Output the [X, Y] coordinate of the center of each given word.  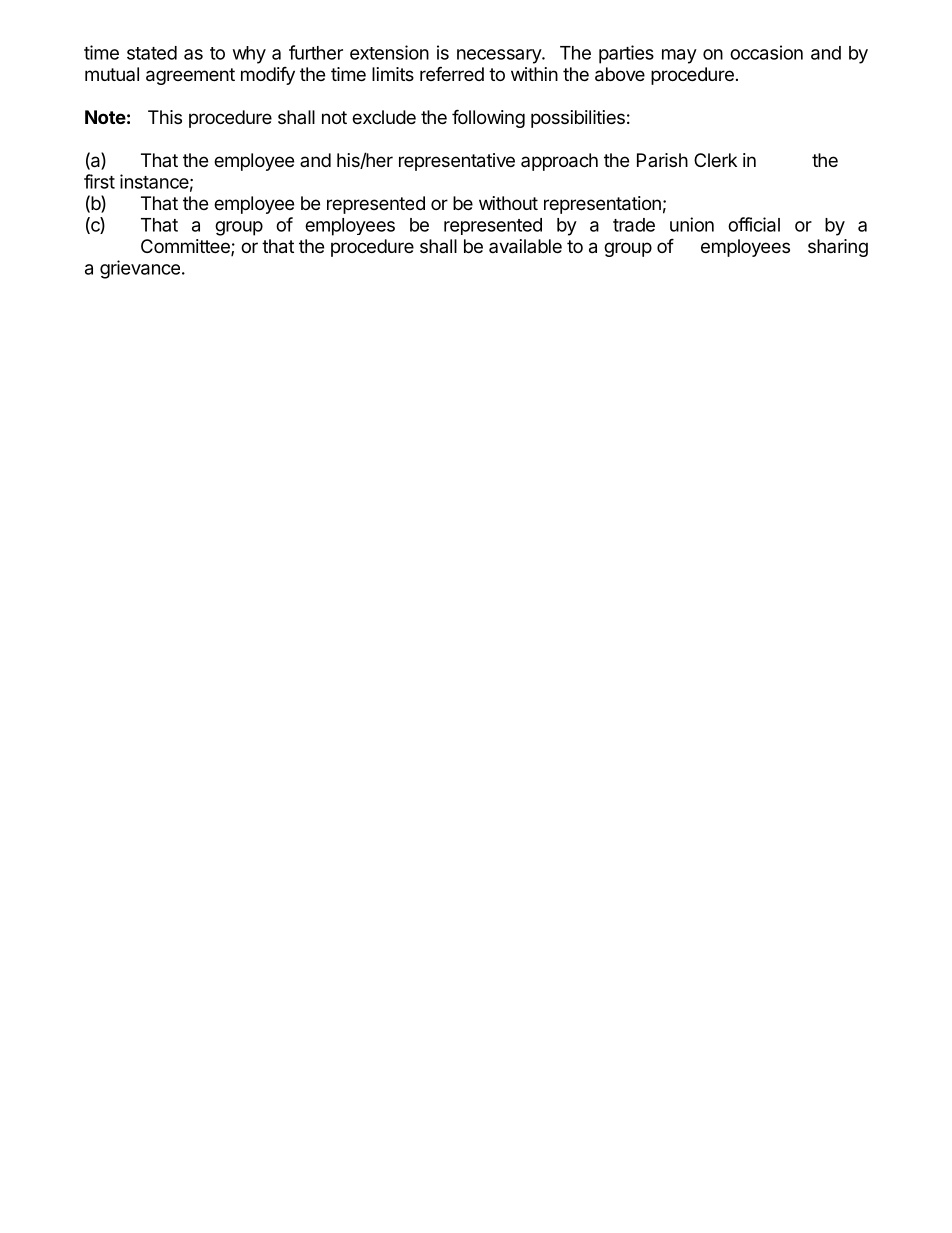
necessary [500, 56]
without [508, 203]
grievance [140, 269]
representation [602, 205]
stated [152, 53]
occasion [766, 52]
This [165, 117]
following [488, 118]
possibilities [578, 119]
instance [154, 181]
